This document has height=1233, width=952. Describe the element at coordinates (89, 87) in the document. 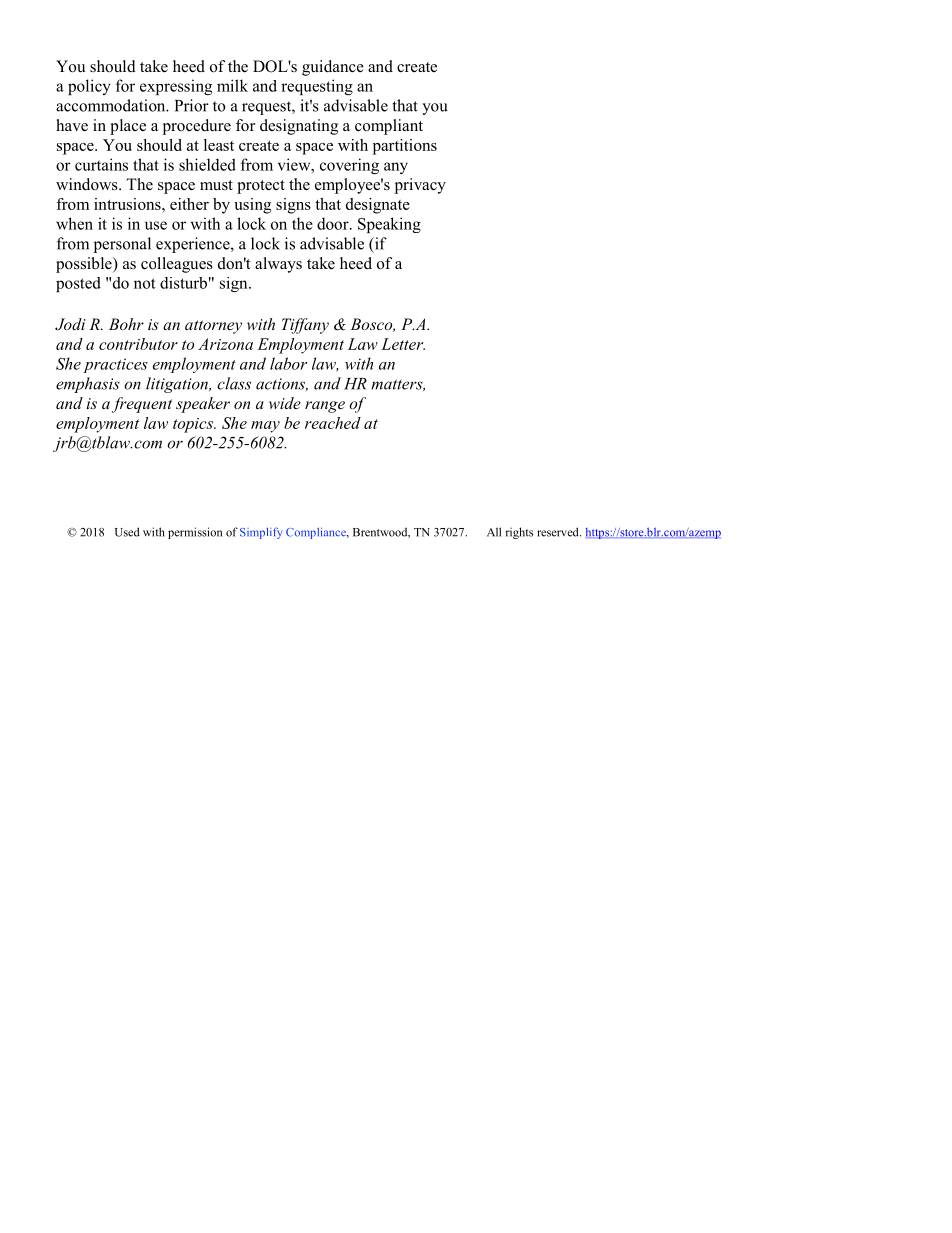

I see `policy` at that location.
